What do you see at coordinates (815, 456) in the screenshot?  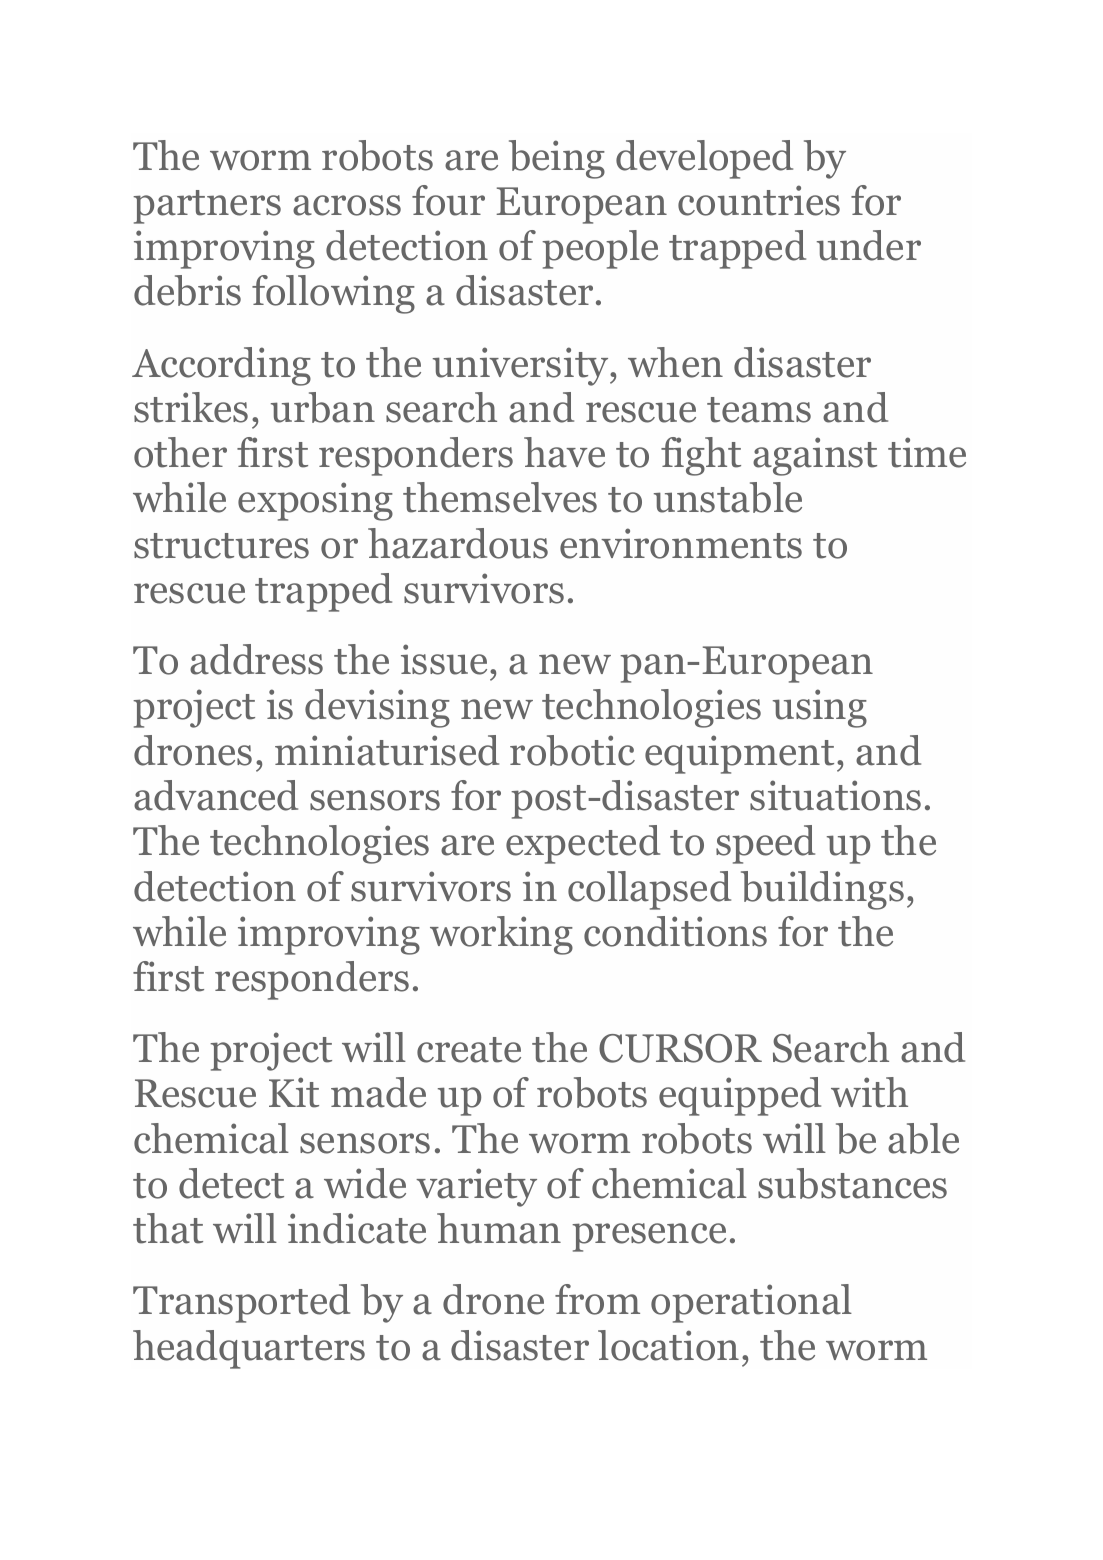 I see `against` at bounding box center [815, 456].
